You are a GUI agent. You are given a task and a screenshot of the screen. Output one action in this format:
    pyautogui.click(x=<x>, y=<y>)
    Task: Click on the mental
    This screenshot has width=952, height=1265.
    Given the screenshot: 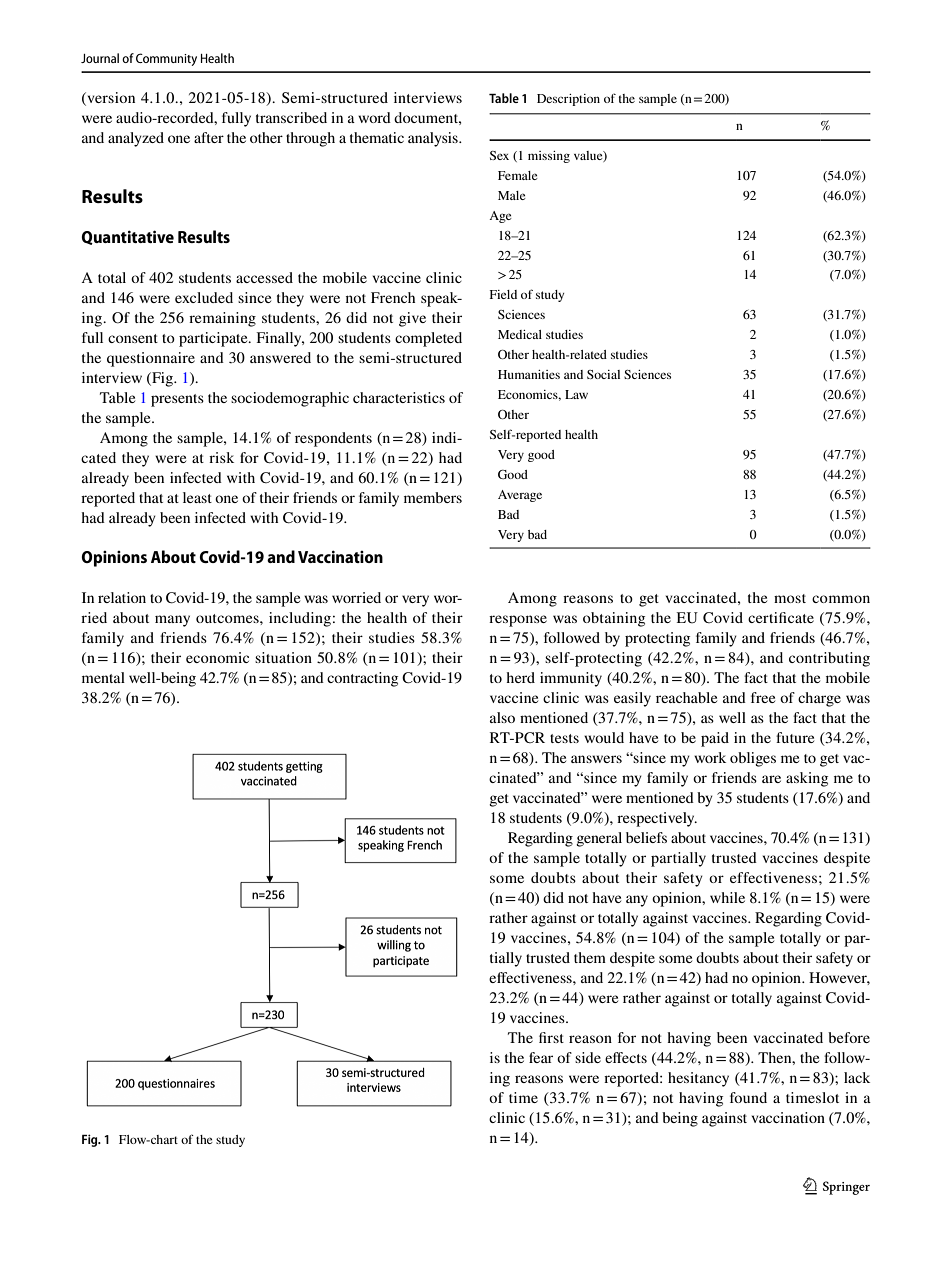 What is the action you would take?
    pyautogui.click(x=103, y=677)
